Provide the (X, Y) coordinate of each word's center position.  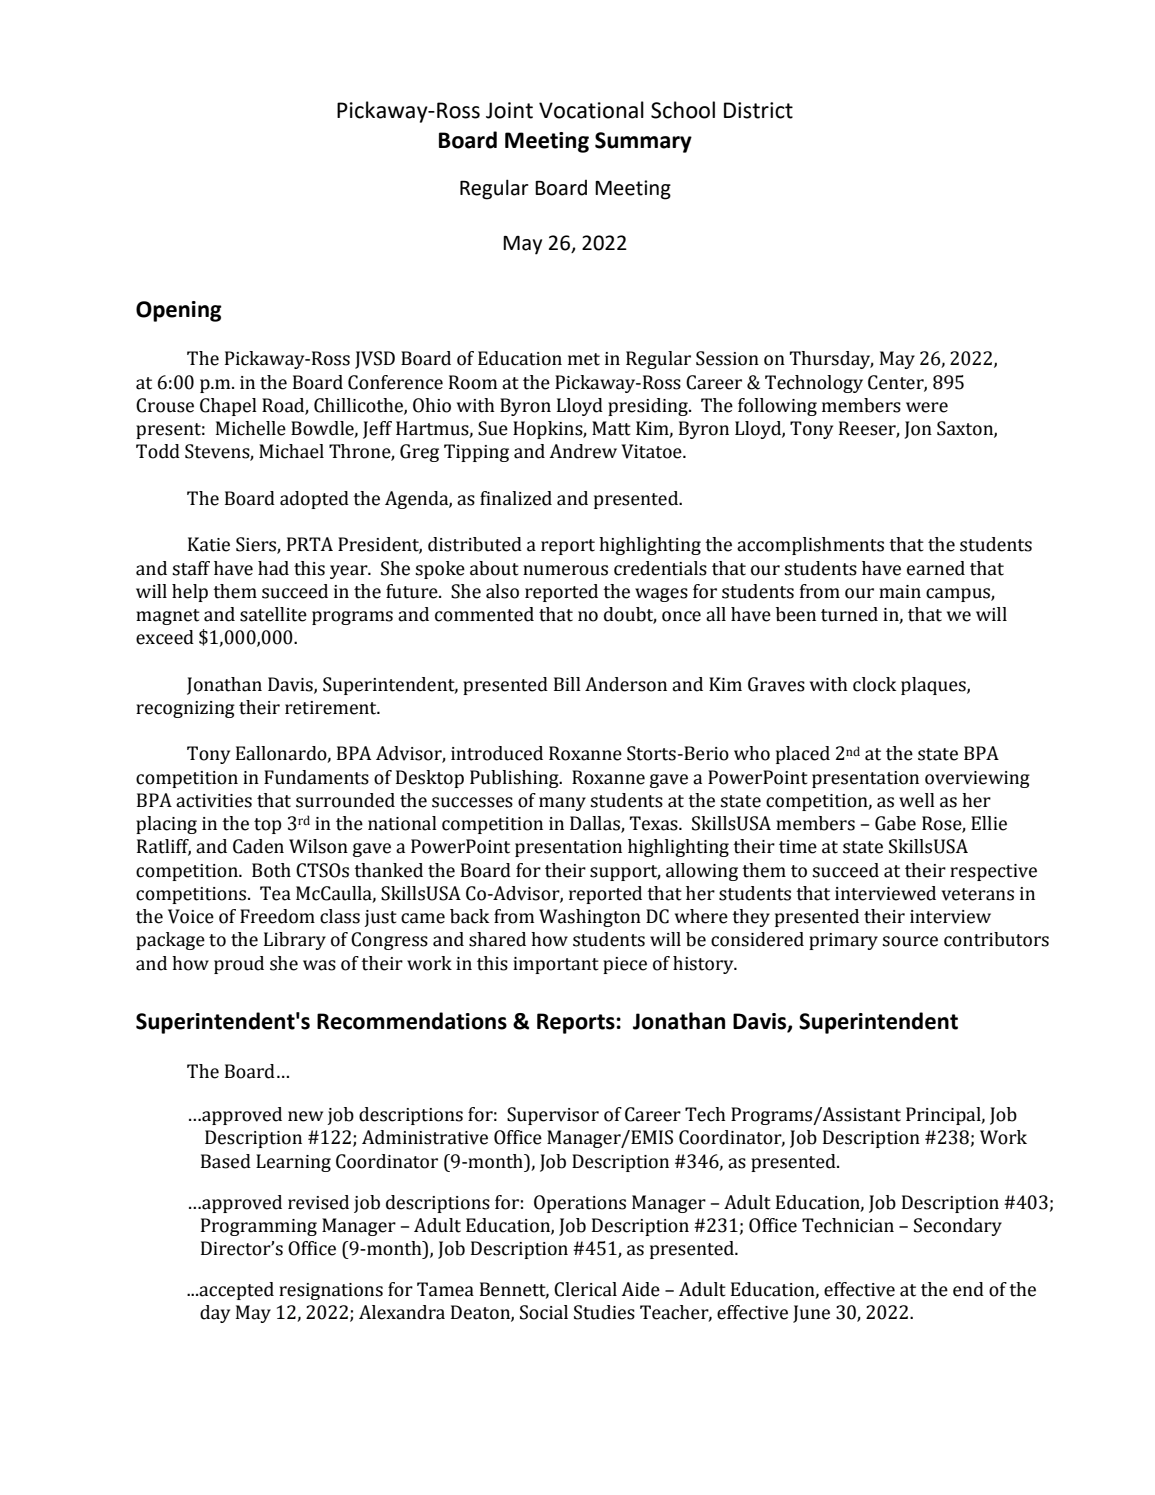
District (758, 110)
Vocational (591, 110)
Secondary (958, 1227)
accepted (235, 1291)
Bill (567, 684)
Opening (179, 311)
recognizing (185, 709)
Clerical (585, 1289)
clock (874, 684)
